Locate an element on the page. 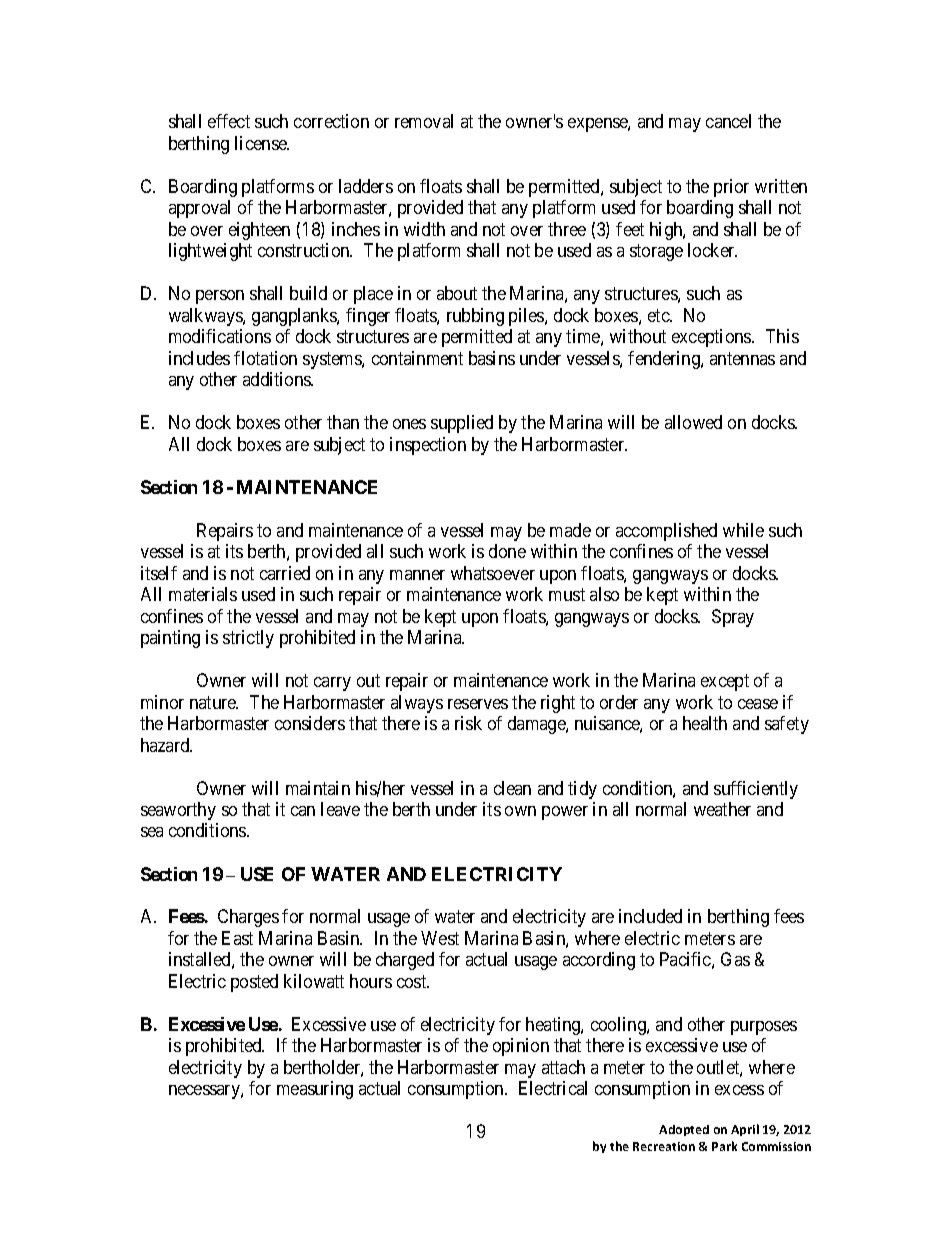  removal is located at coordinates (424, 121).
